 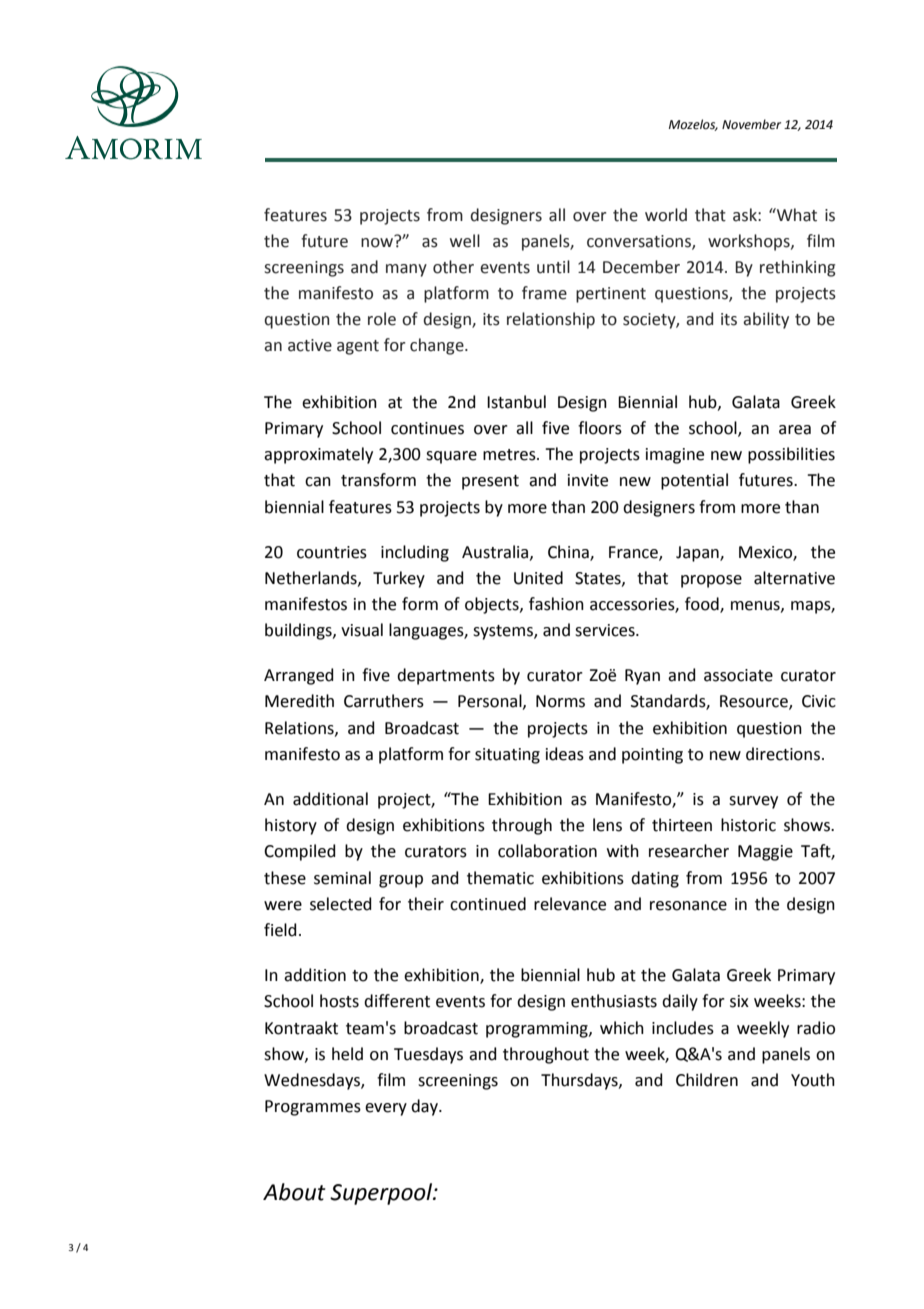 What do you see at coordinates (341, 904) in the screenshot?
I see `selected` at bounding box center [341, 904].
